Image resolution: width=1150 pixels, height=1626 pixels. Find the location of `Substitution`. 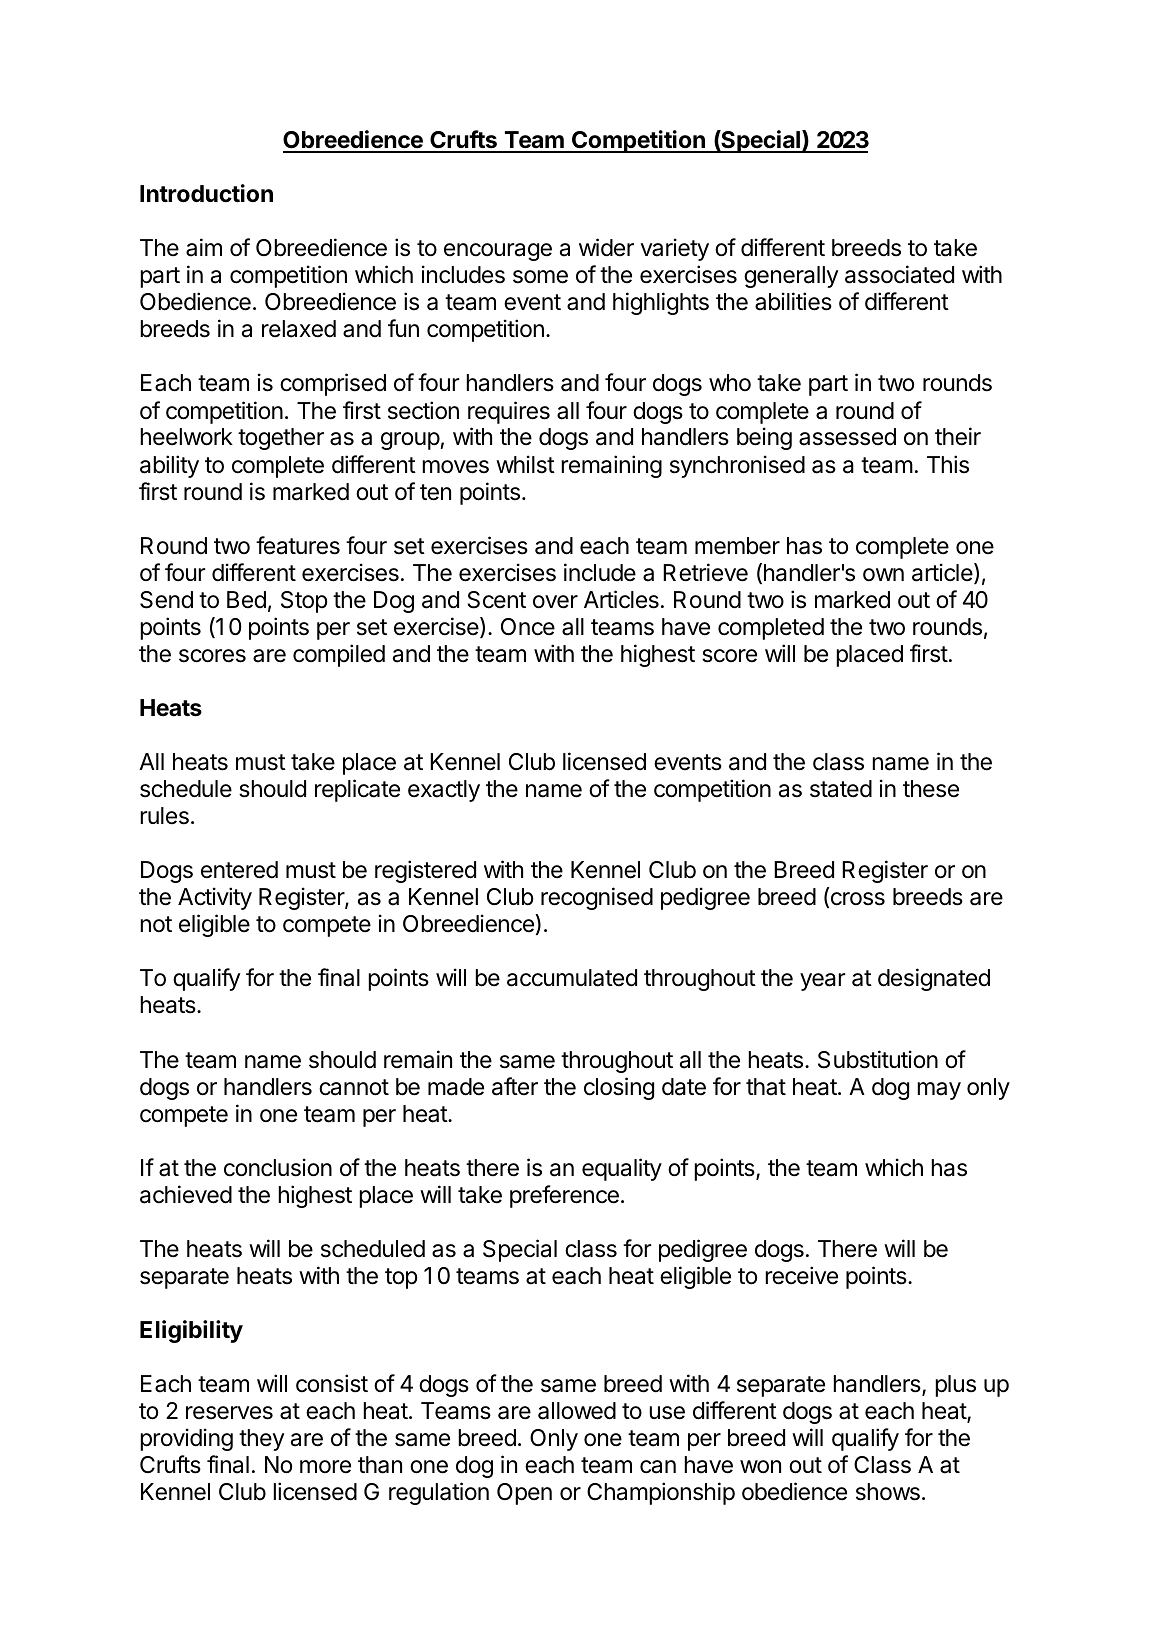

Substitution is located at coordinates (878, 1059).
